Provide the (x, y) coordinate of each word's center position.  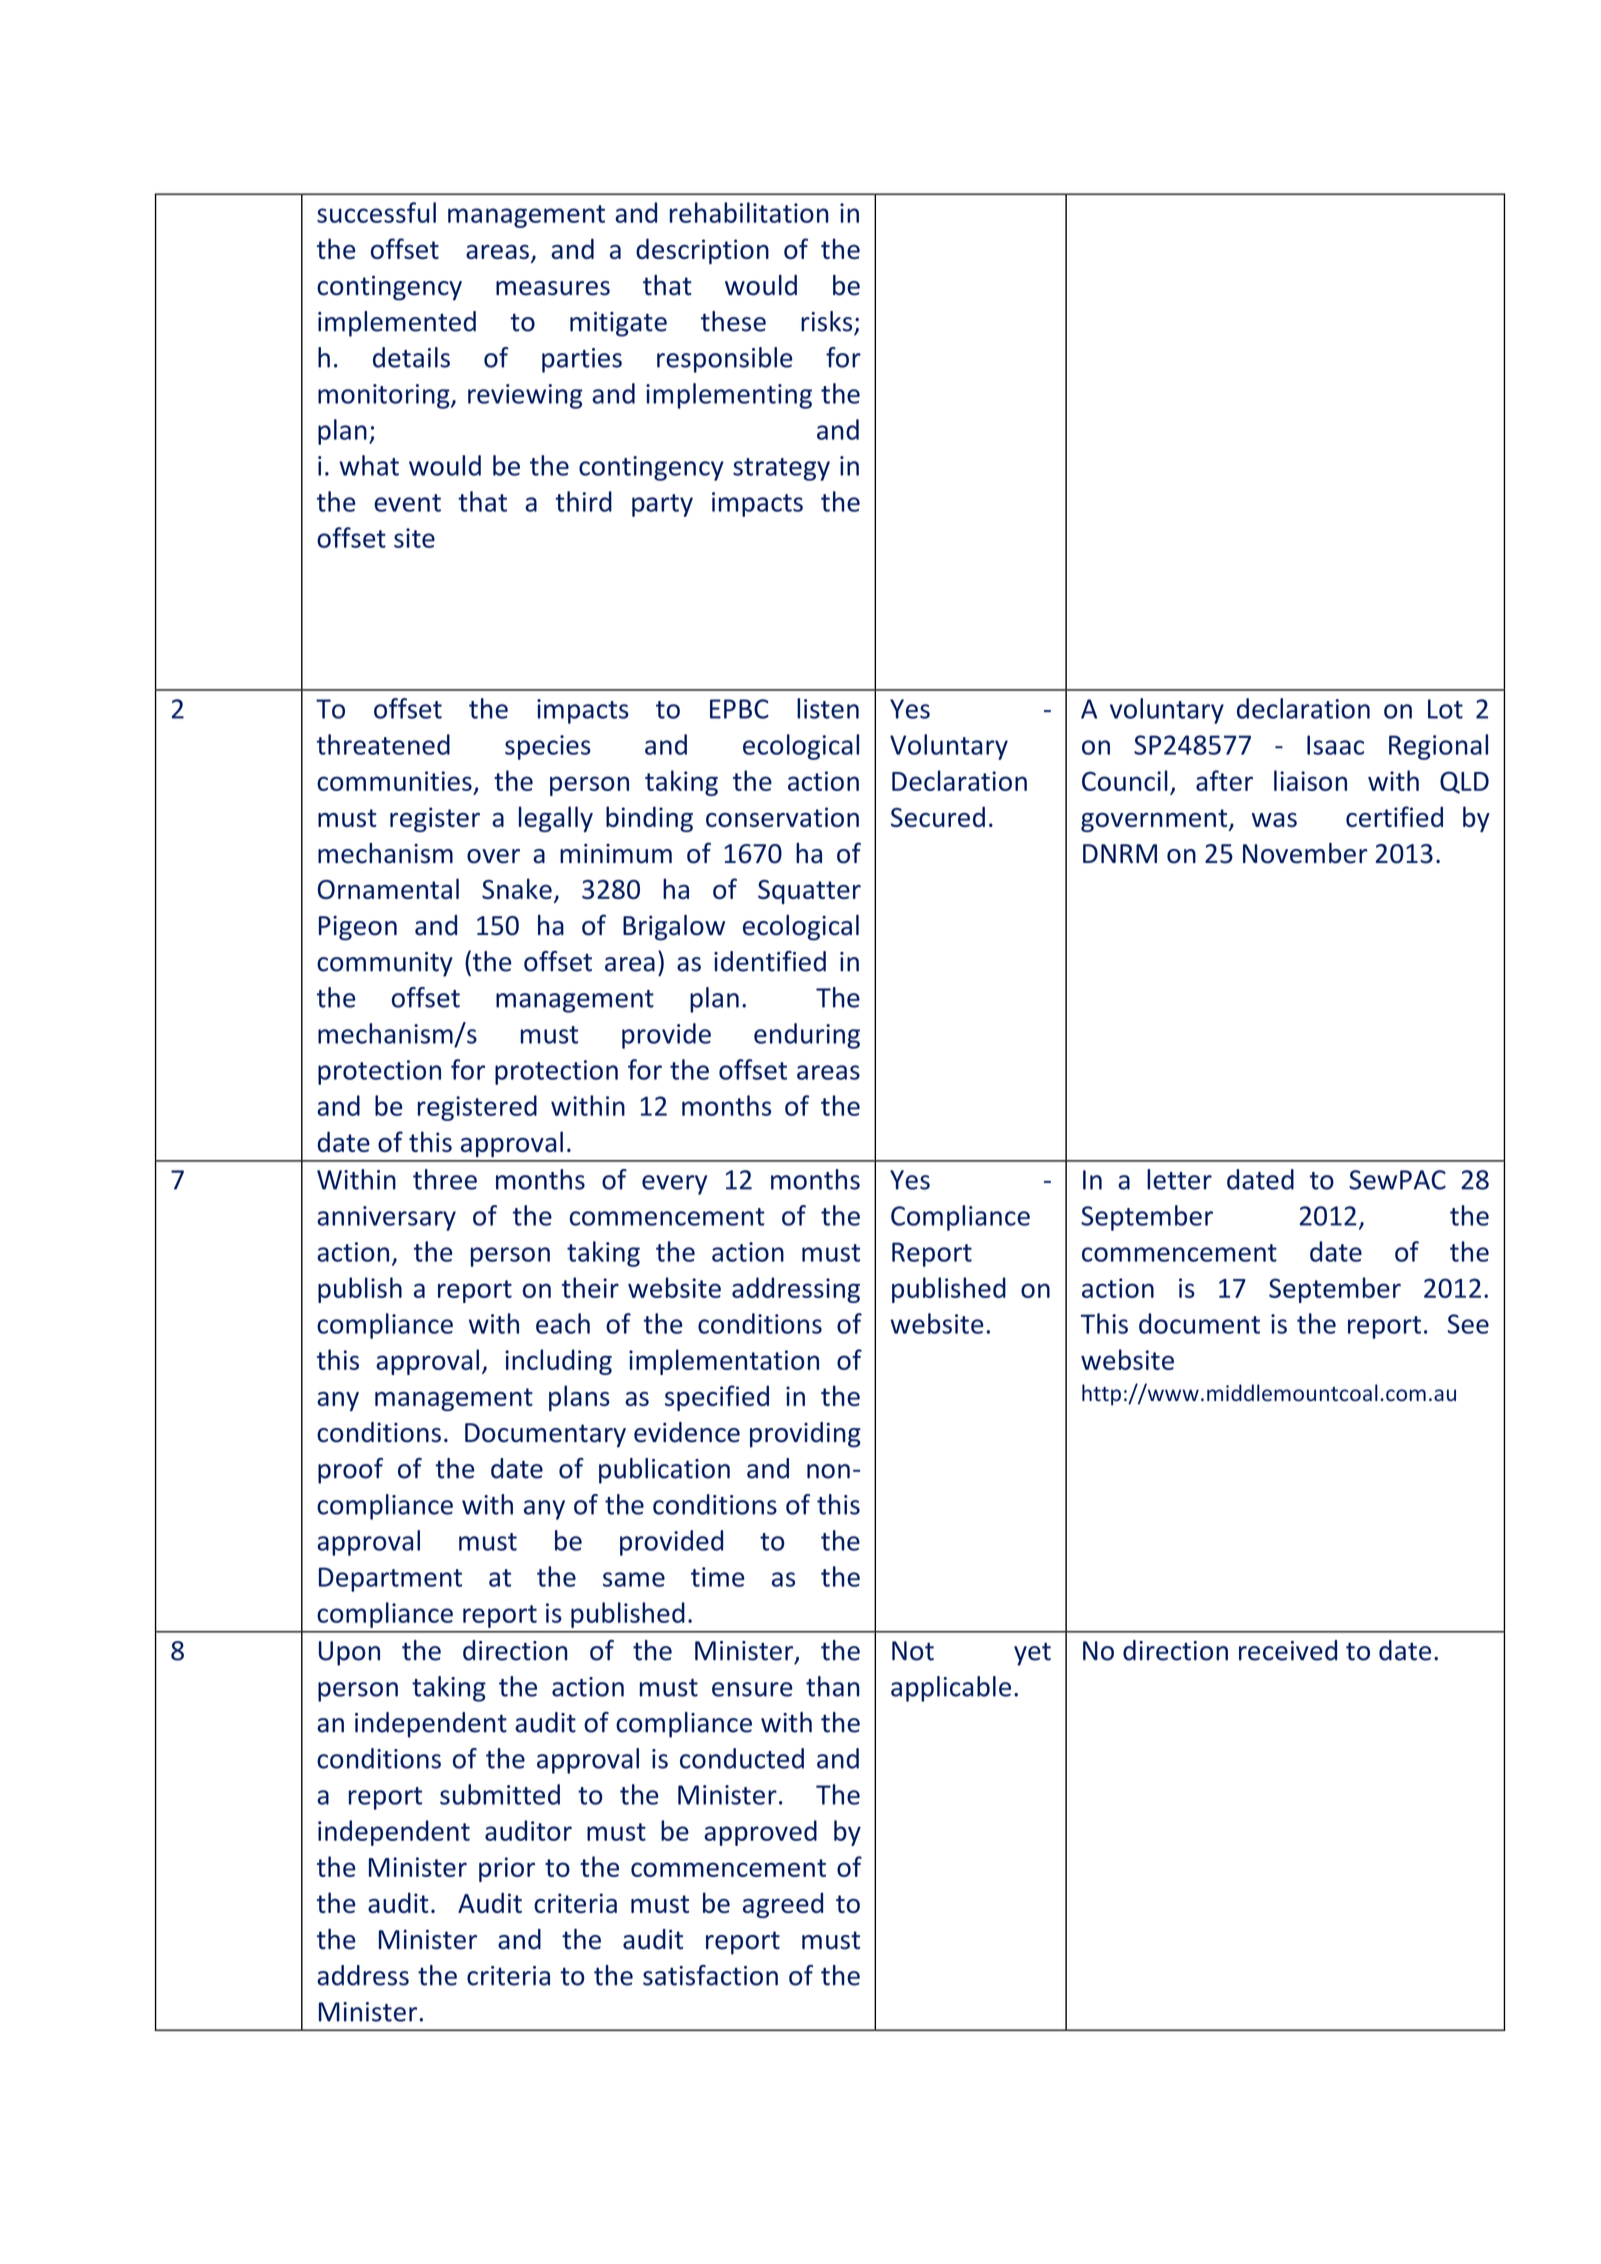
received (1288, 1650)
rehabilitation (749, 212)
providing (805, 1435)
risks (828, 322)
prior (507, 1869)
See (1468, 1324)
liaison (1310, 780)
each (563, 1323)
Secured (938, 816)
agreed (783, 1905)
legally (556, 819)
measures (553, 288)
